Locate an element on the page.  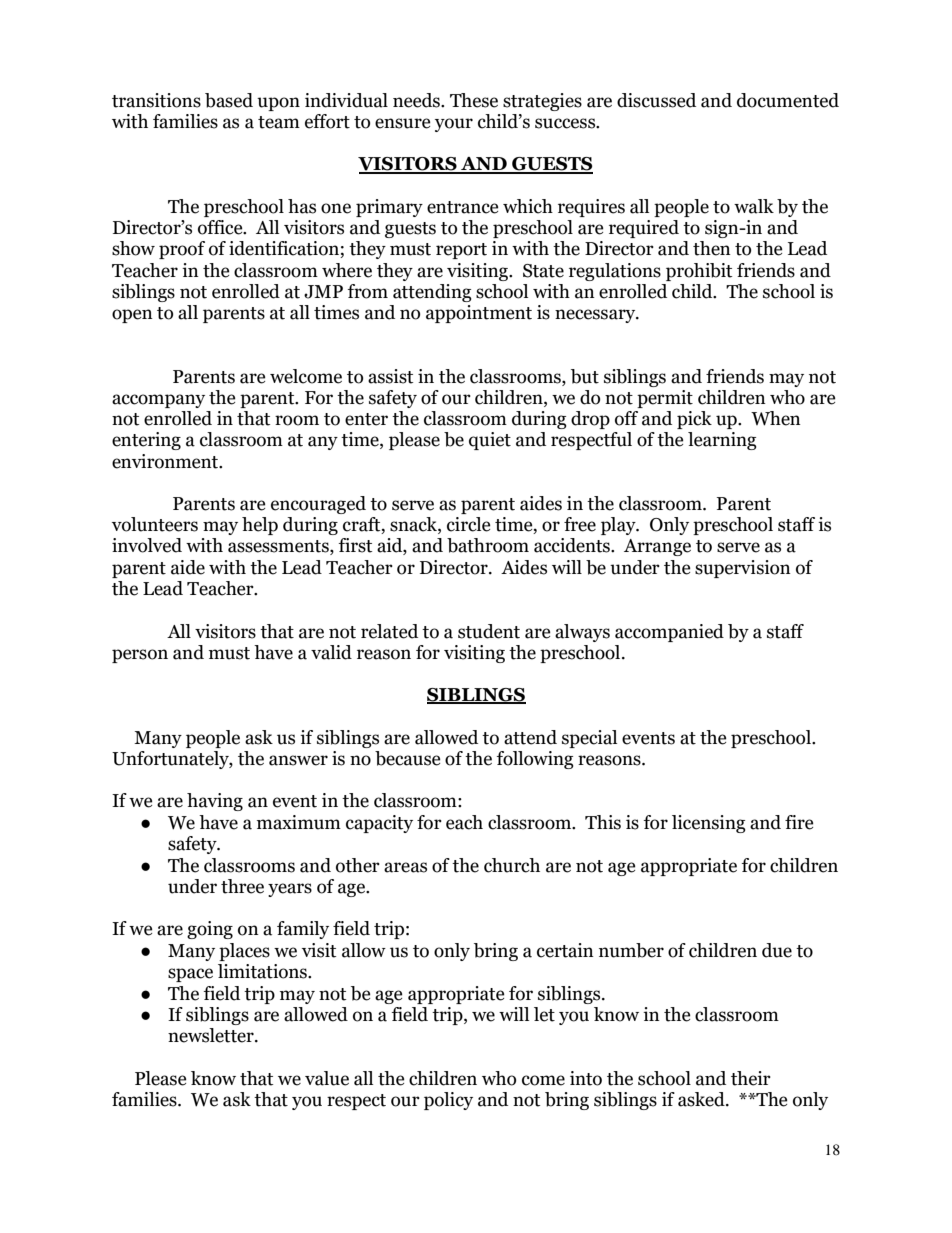
your is located at coordinates (454, 125).
